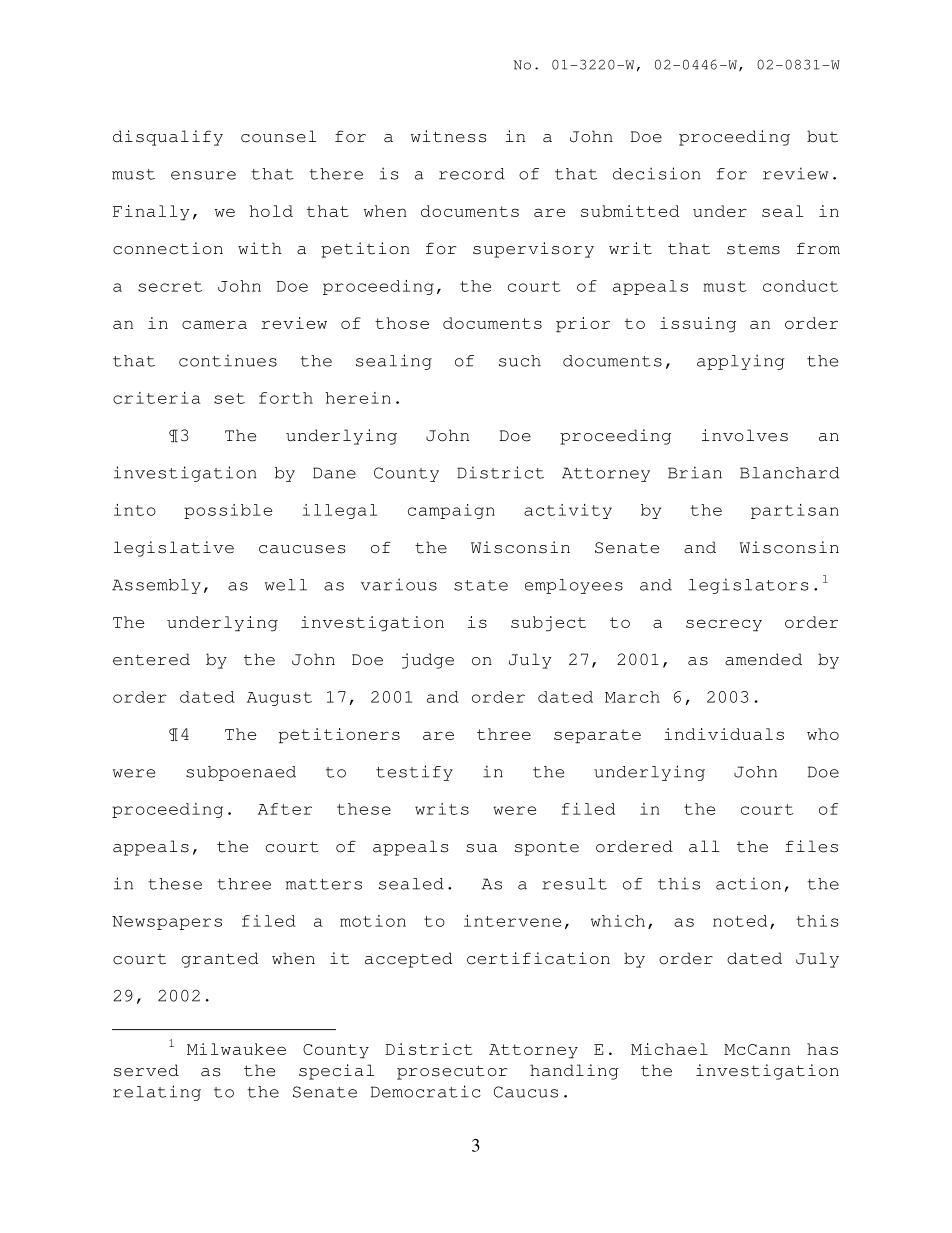  I want to click on decision, so click(657, 173).
